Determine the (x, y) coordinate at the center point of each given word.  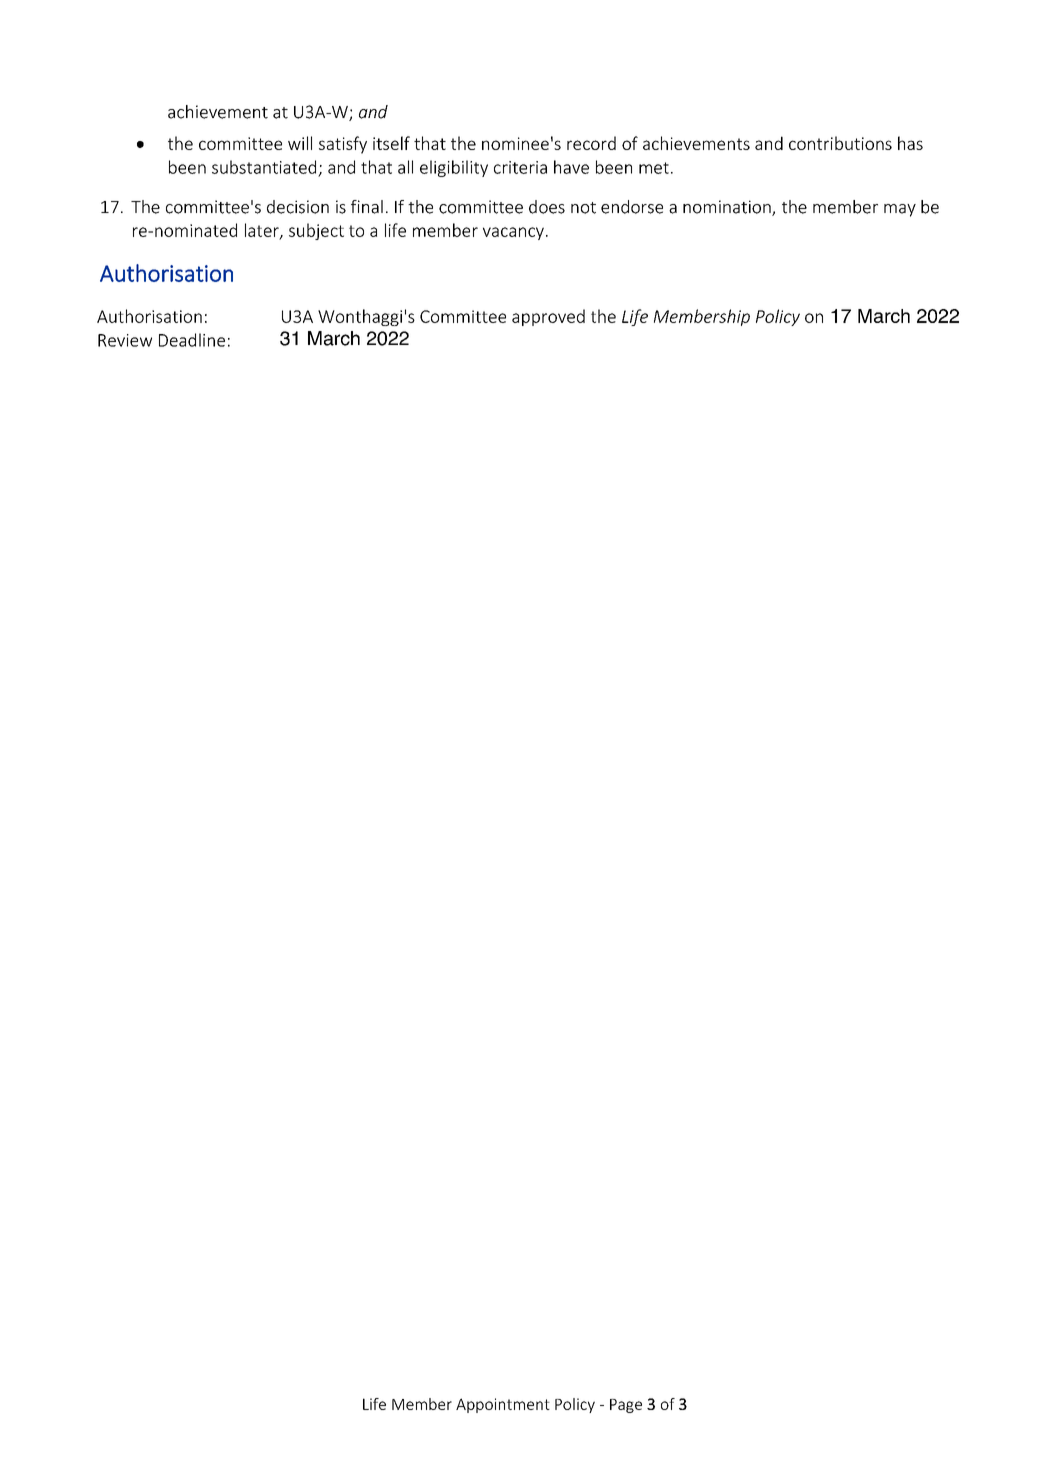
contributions (840, 143)
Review (125, 340)
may (900, 210)
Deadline (192, 340)
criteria (520, 167)
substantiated (264, 167)
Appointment (503, 1405)
